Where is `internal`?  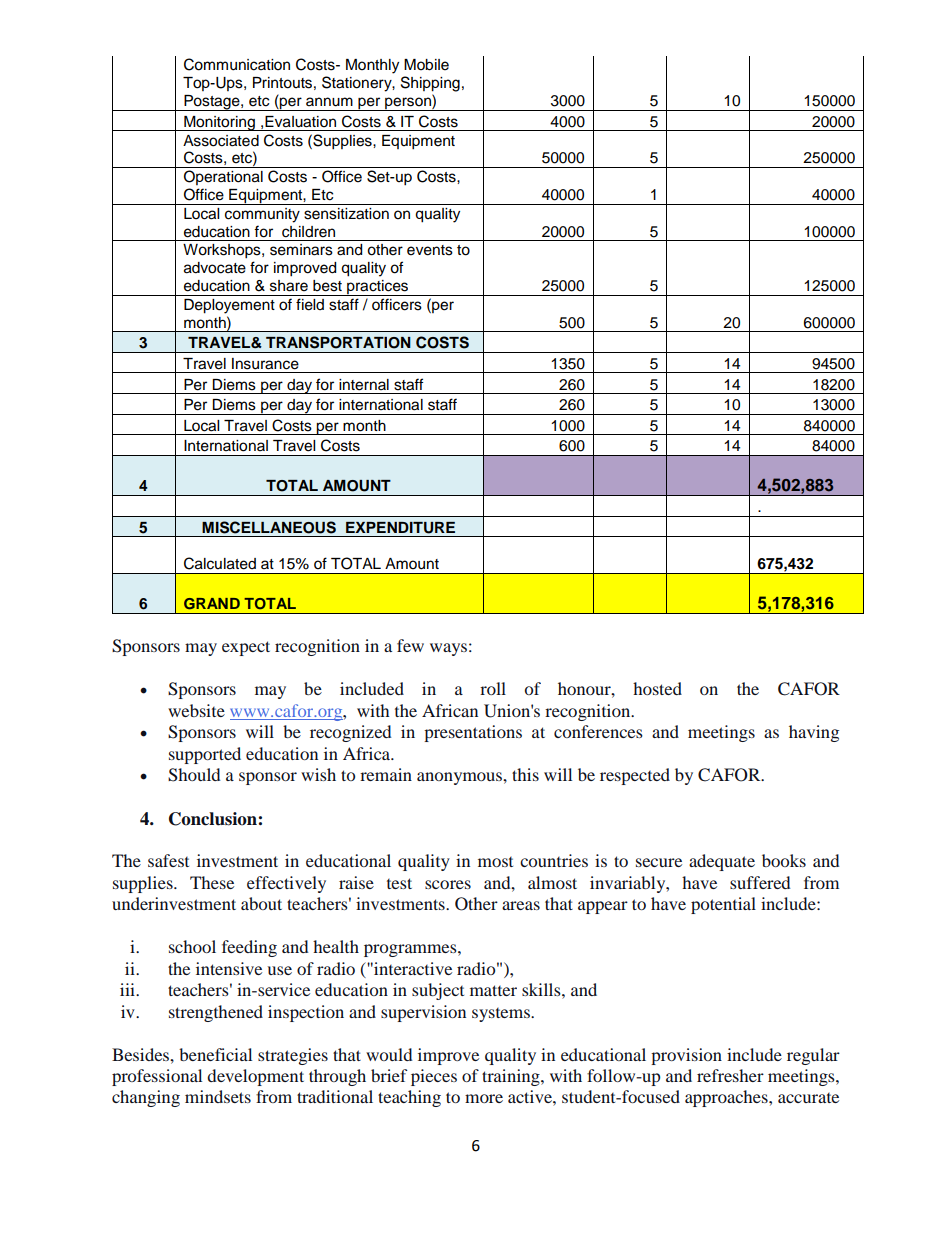 internal is located at coordinates (364, 385).
